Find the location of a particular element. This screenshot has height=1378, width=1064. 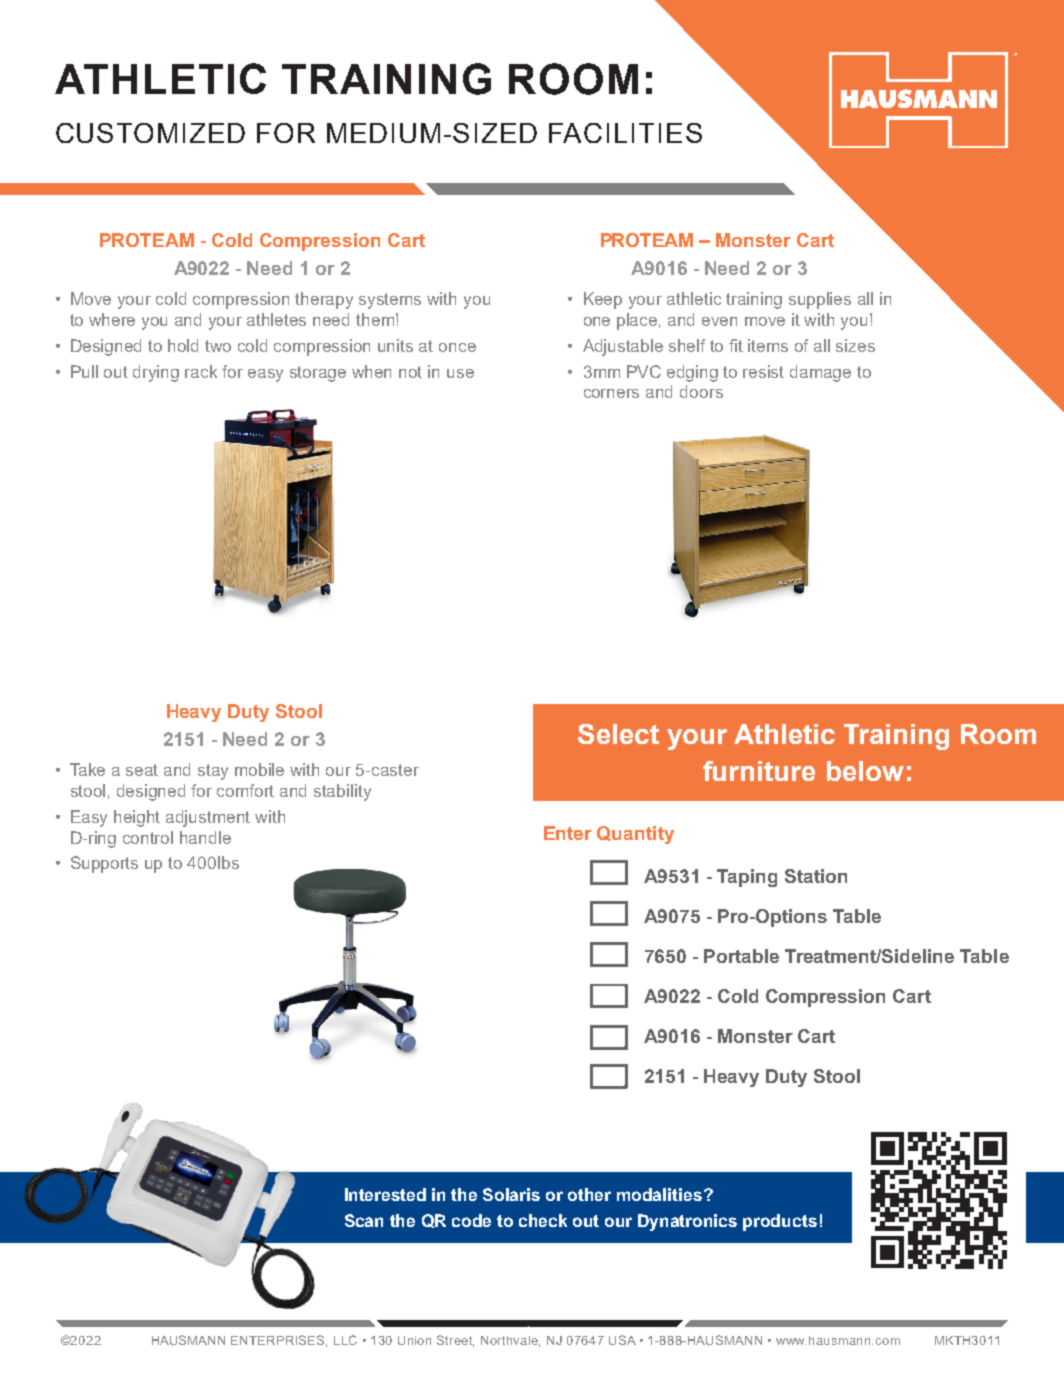

CUSTOMIZED is located at coordinates (150, 133).
